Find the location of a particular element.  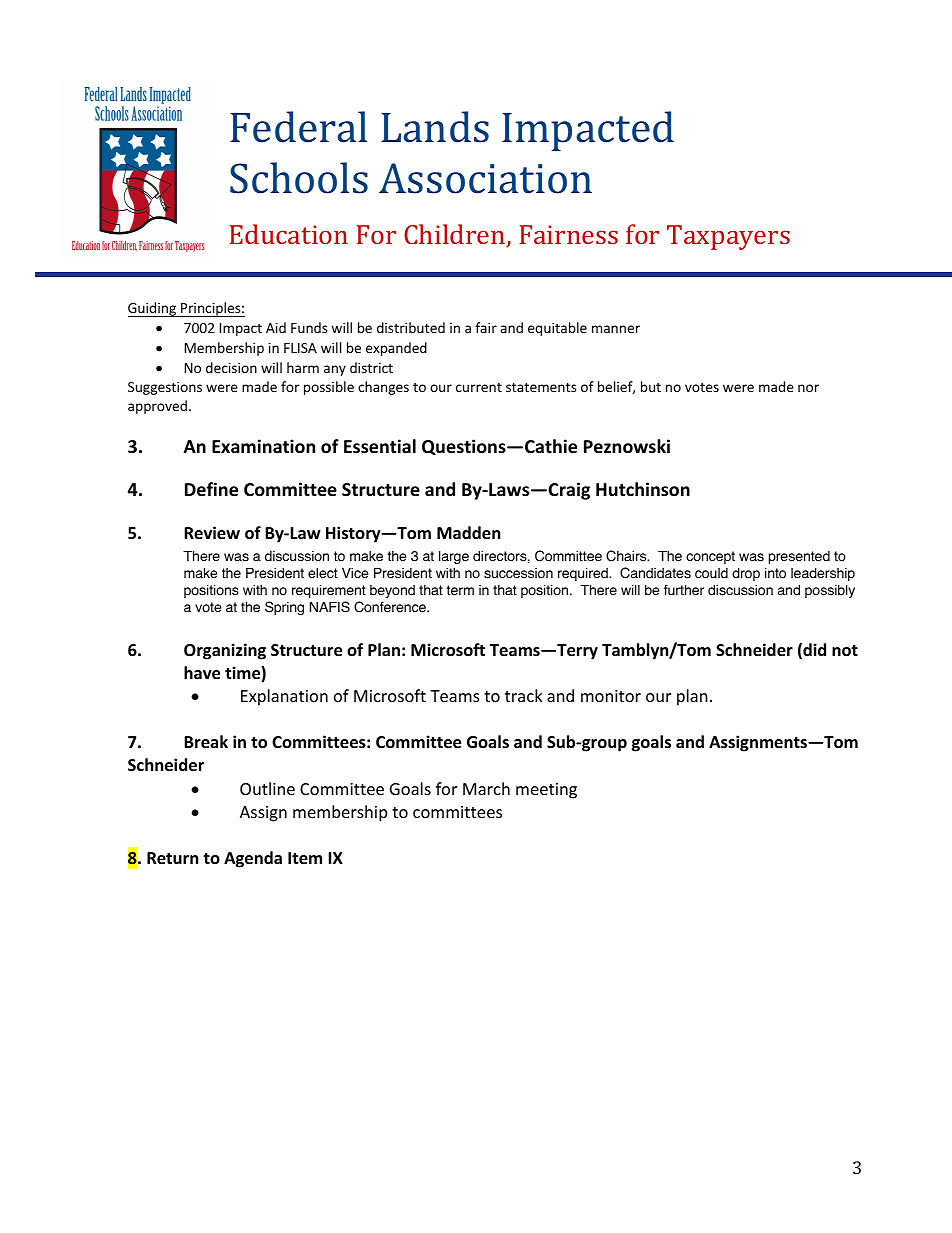

Define is located at coordinates (211, 489).
